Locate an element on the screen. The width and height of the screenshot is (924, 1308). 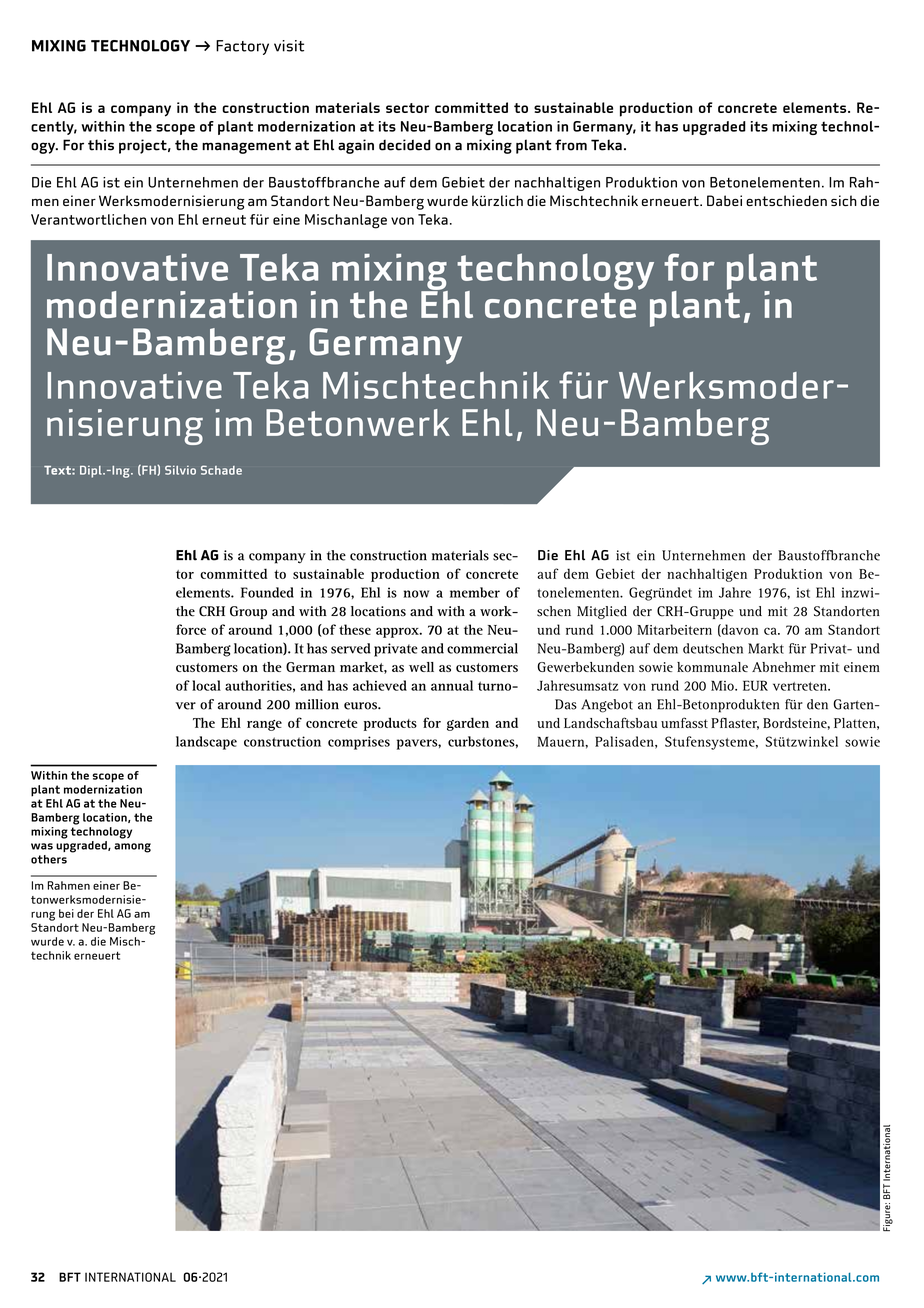
Factory is located at coordinates (242, 47).
